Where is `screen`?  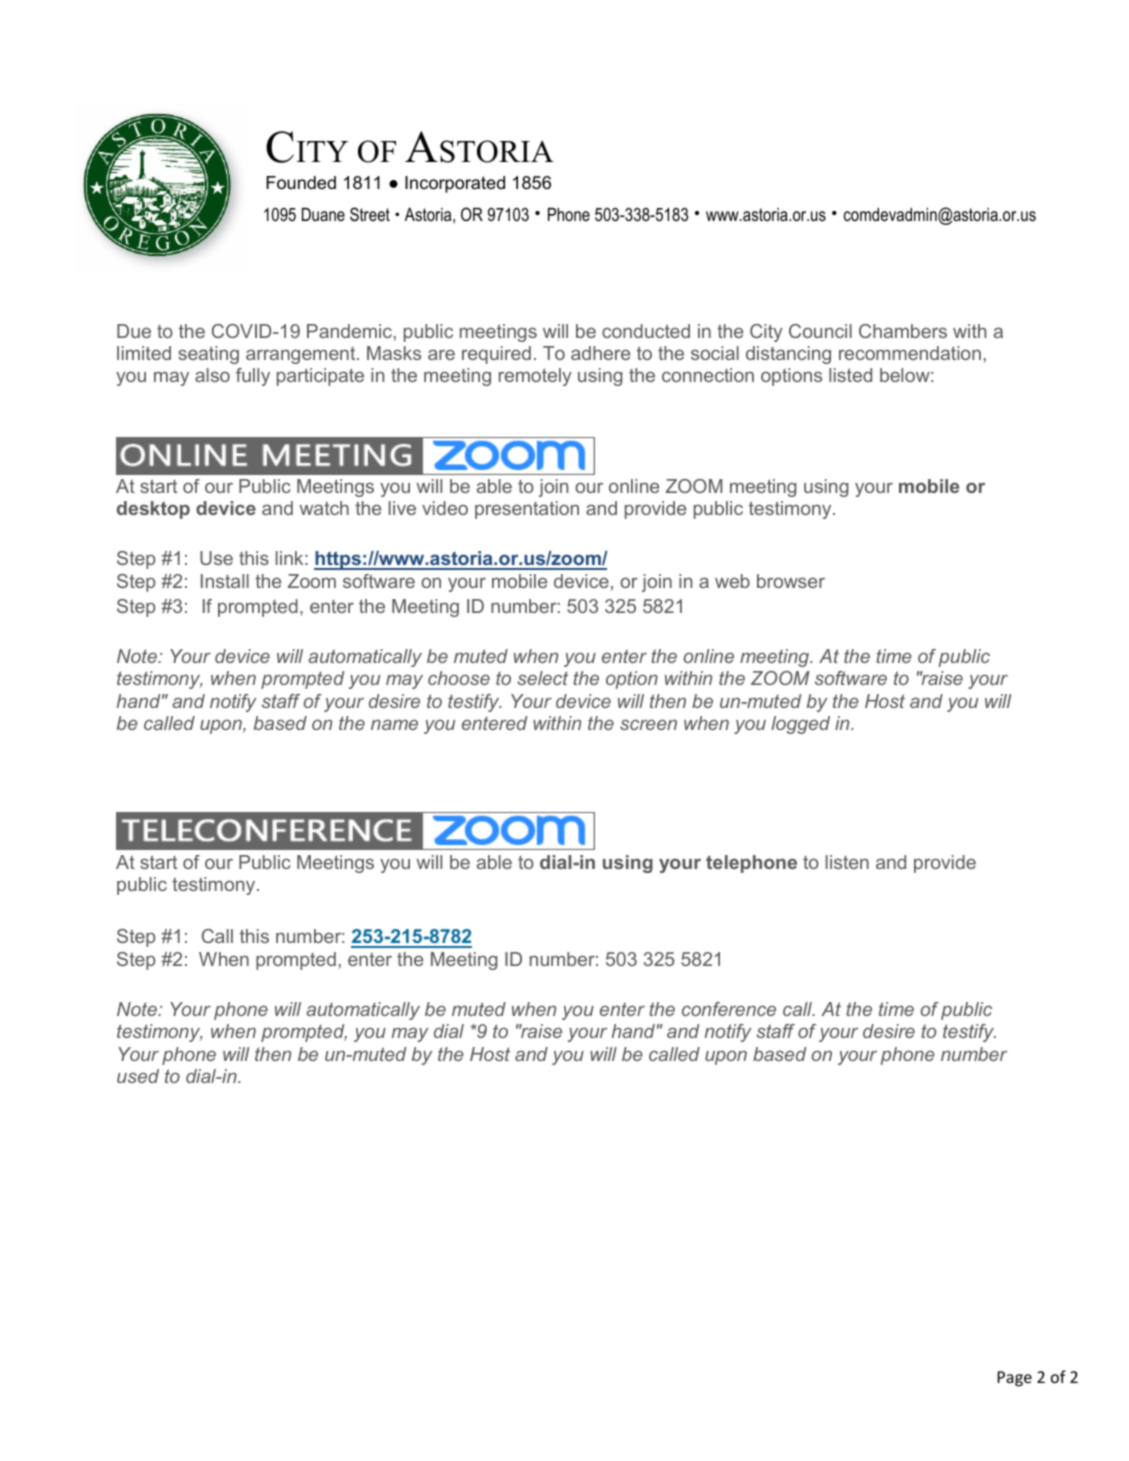
screen is located at coordinates (648, 724).
